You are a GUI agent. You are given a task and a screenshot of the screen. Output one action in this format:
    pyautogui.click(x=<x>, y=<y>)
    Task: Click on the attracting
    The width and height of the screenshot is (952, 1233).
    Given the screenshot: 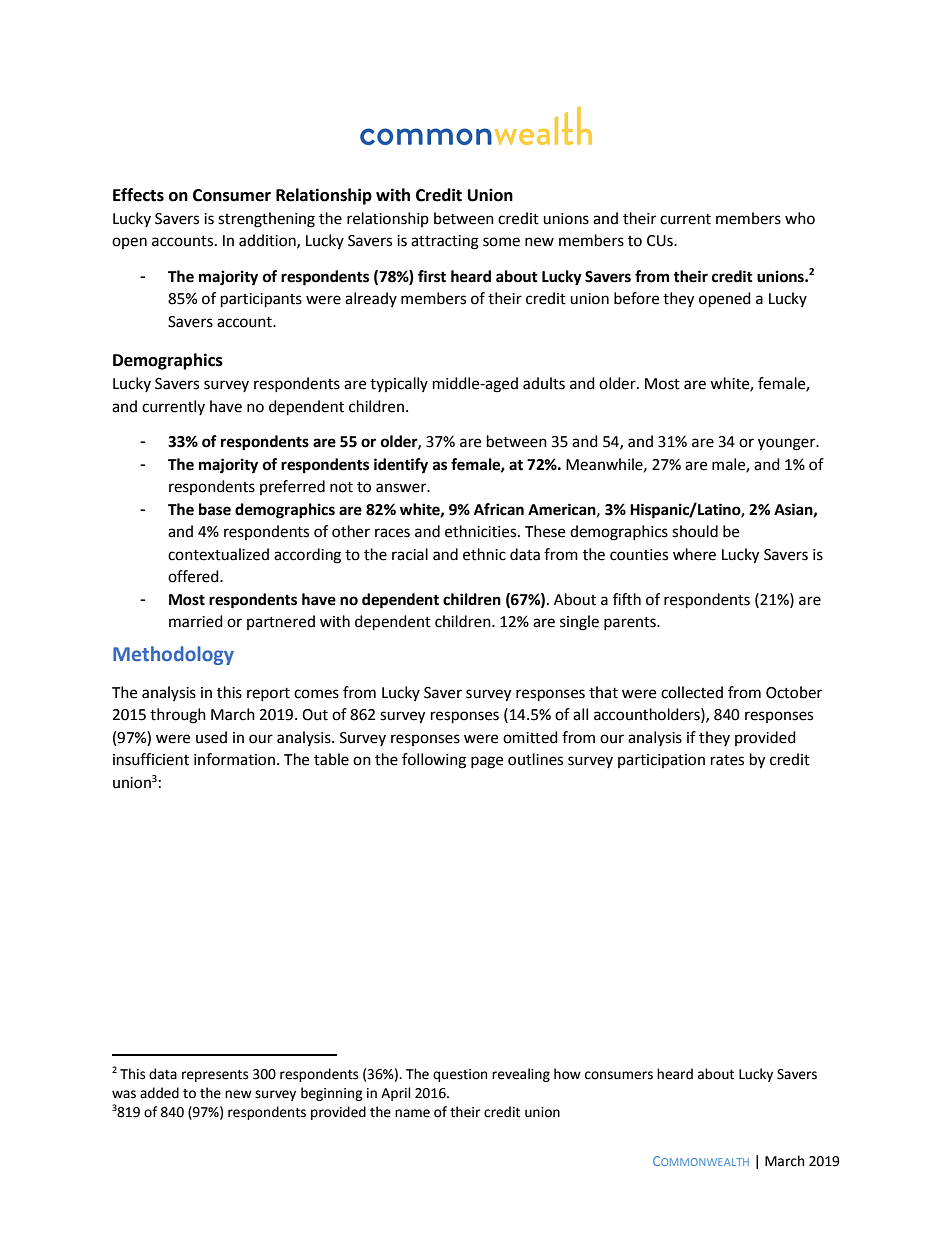 What is the action you would take?
    pyautogui.click(x=445, y=242)
